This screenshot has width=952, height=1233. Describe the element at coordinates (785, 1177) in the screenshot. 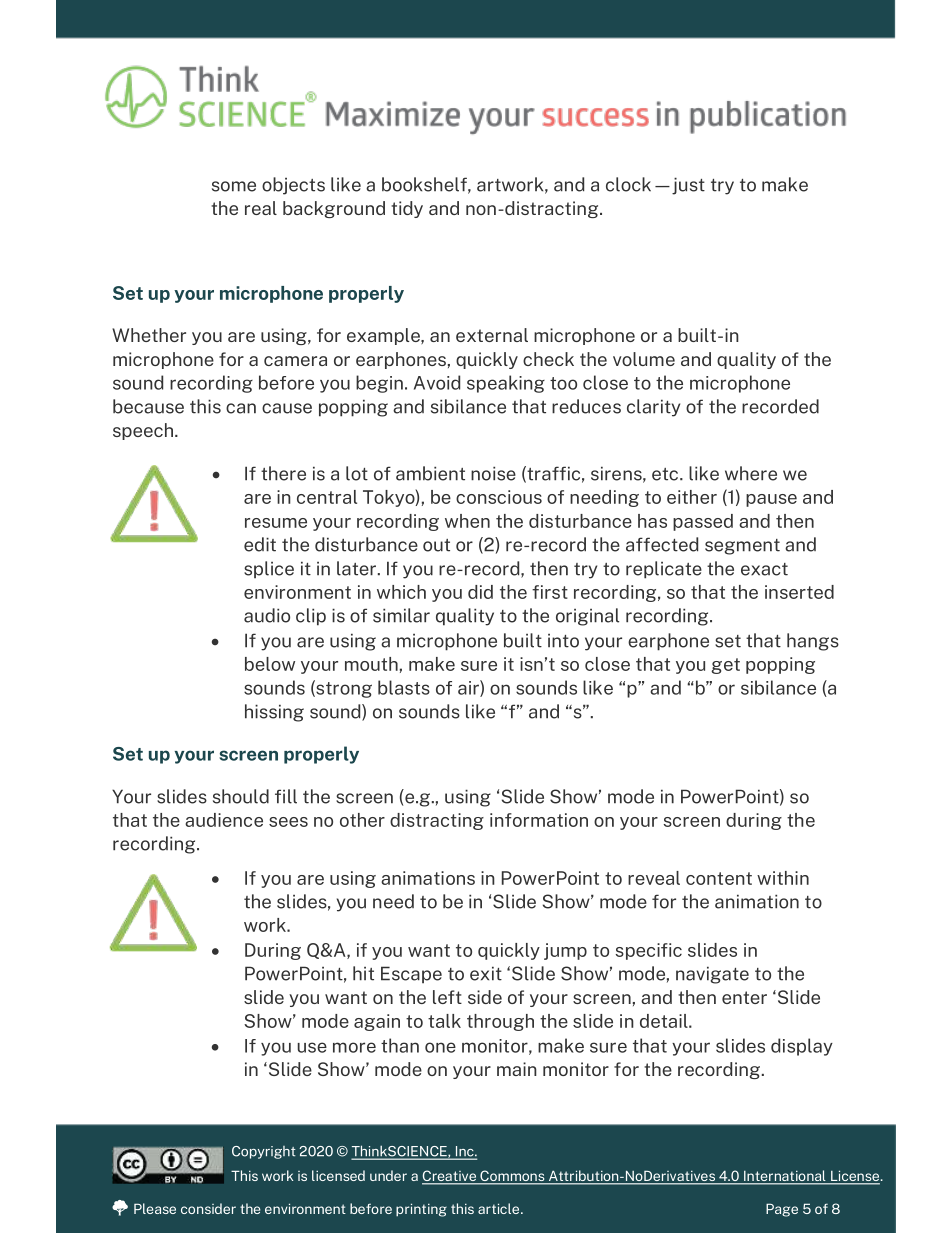

I see `International` at that location.
